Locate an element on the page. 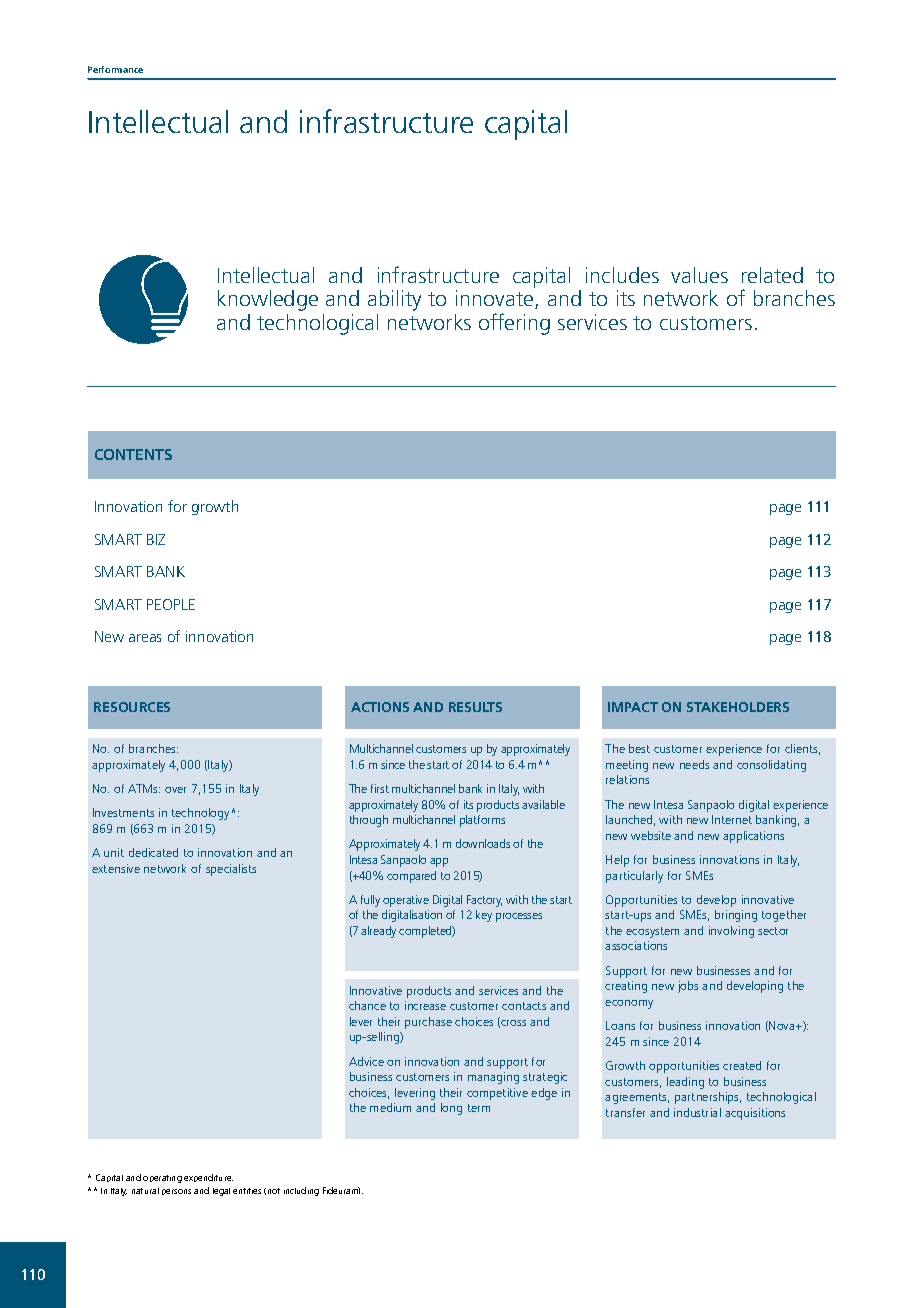  values is located at coordinates (699, 275).
